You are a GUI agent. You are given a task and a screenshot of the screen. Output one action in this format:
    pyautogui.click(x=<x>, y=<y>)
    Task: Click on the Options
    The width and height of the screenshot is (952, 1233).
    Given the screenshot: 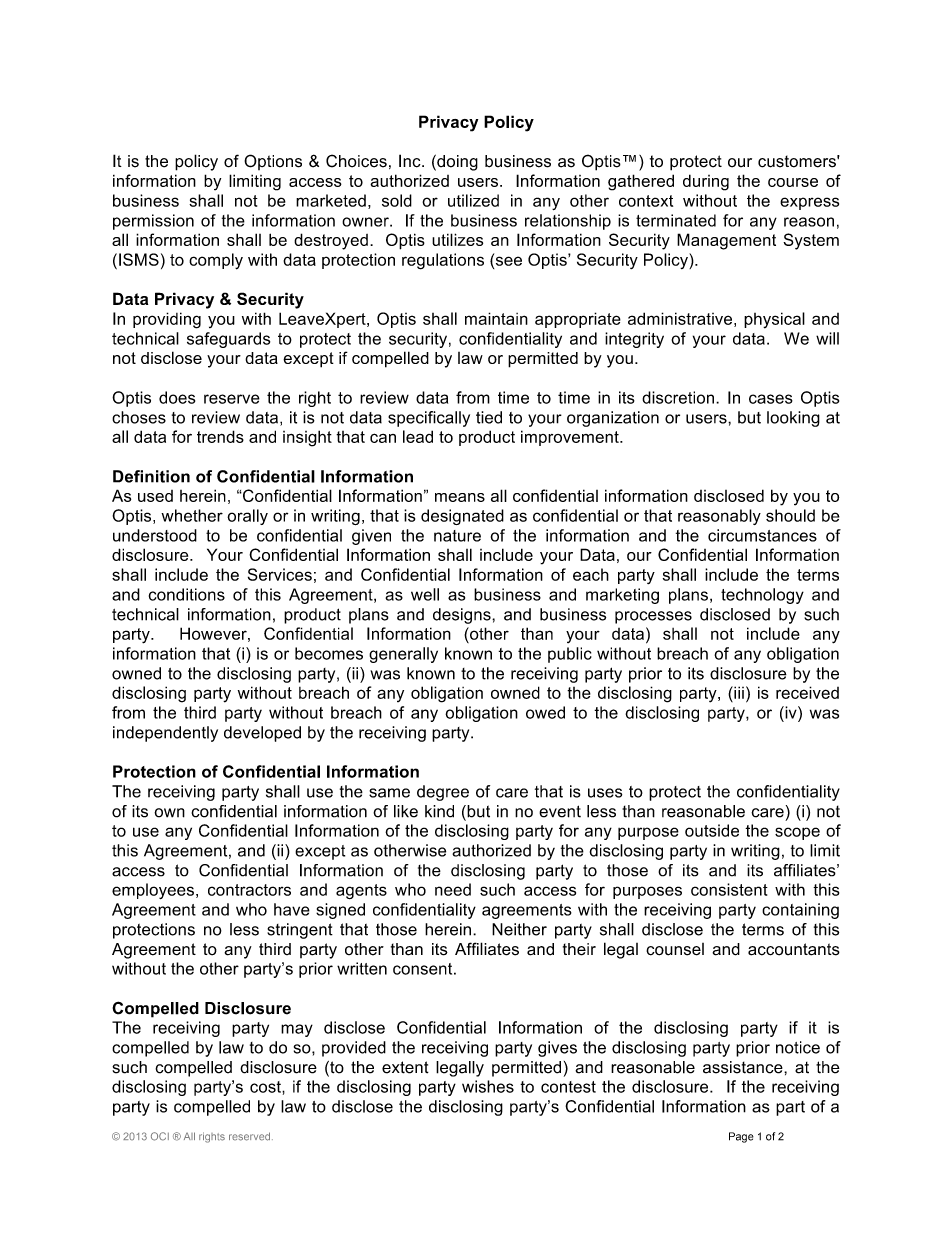 What is the action you would take?
    pyautogui.click(x=273, y=162)
